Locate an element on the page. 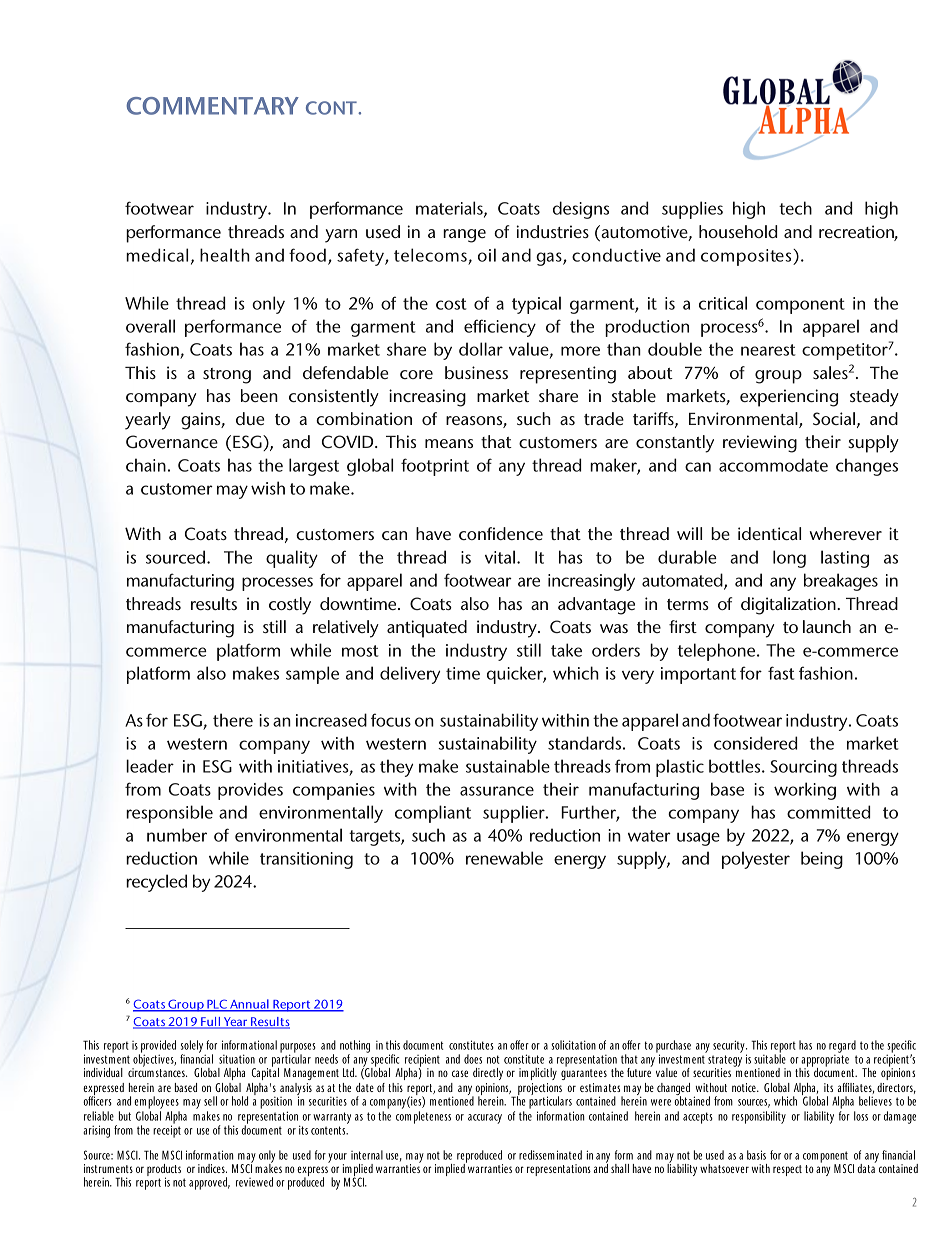 This image has width=952, height=1233. there is located at coordinates (233, 720).
